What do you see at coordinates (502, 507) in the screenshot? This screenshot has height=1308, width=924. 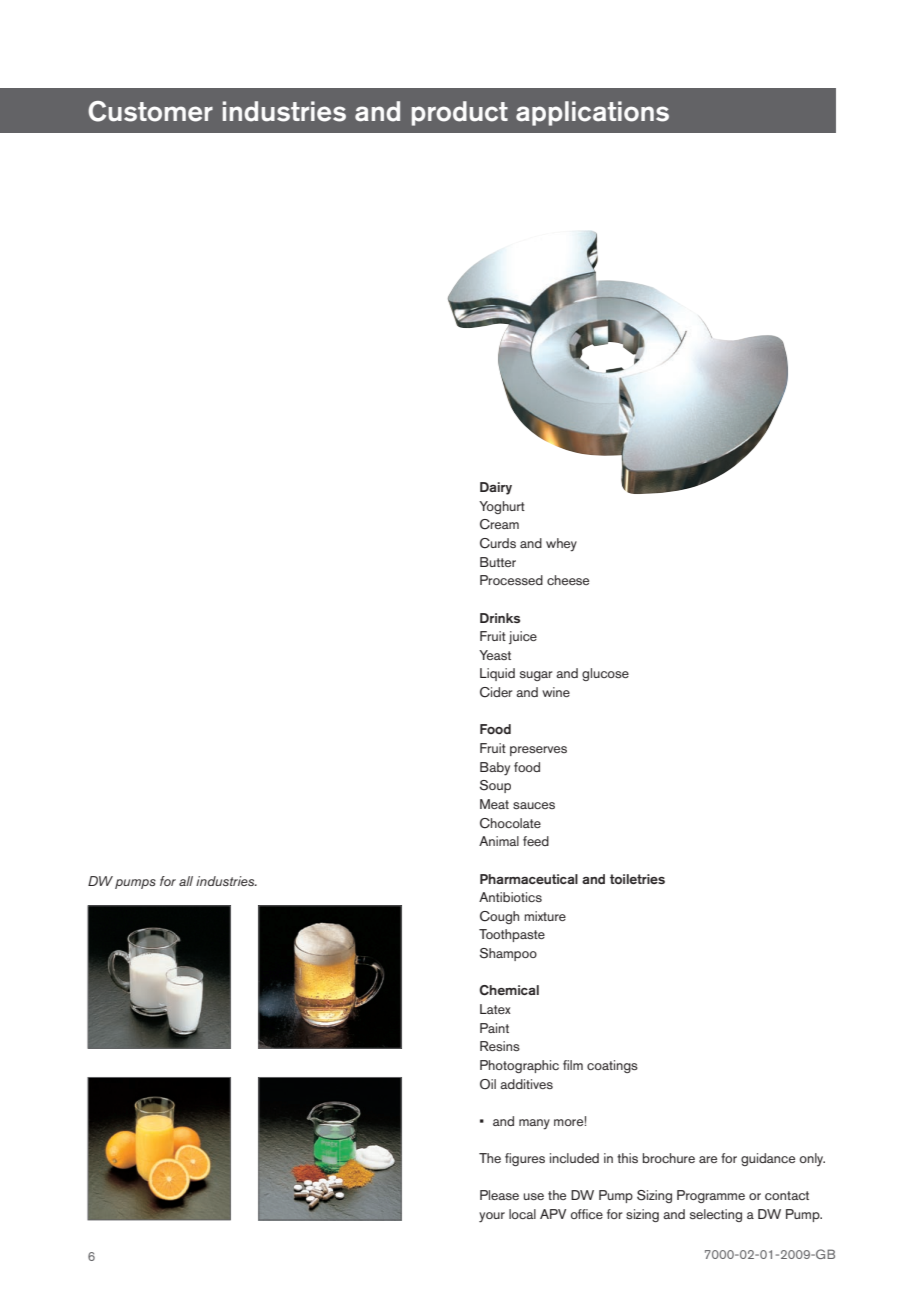 I see `Yoghurt` at bounding box center [502, 507].
